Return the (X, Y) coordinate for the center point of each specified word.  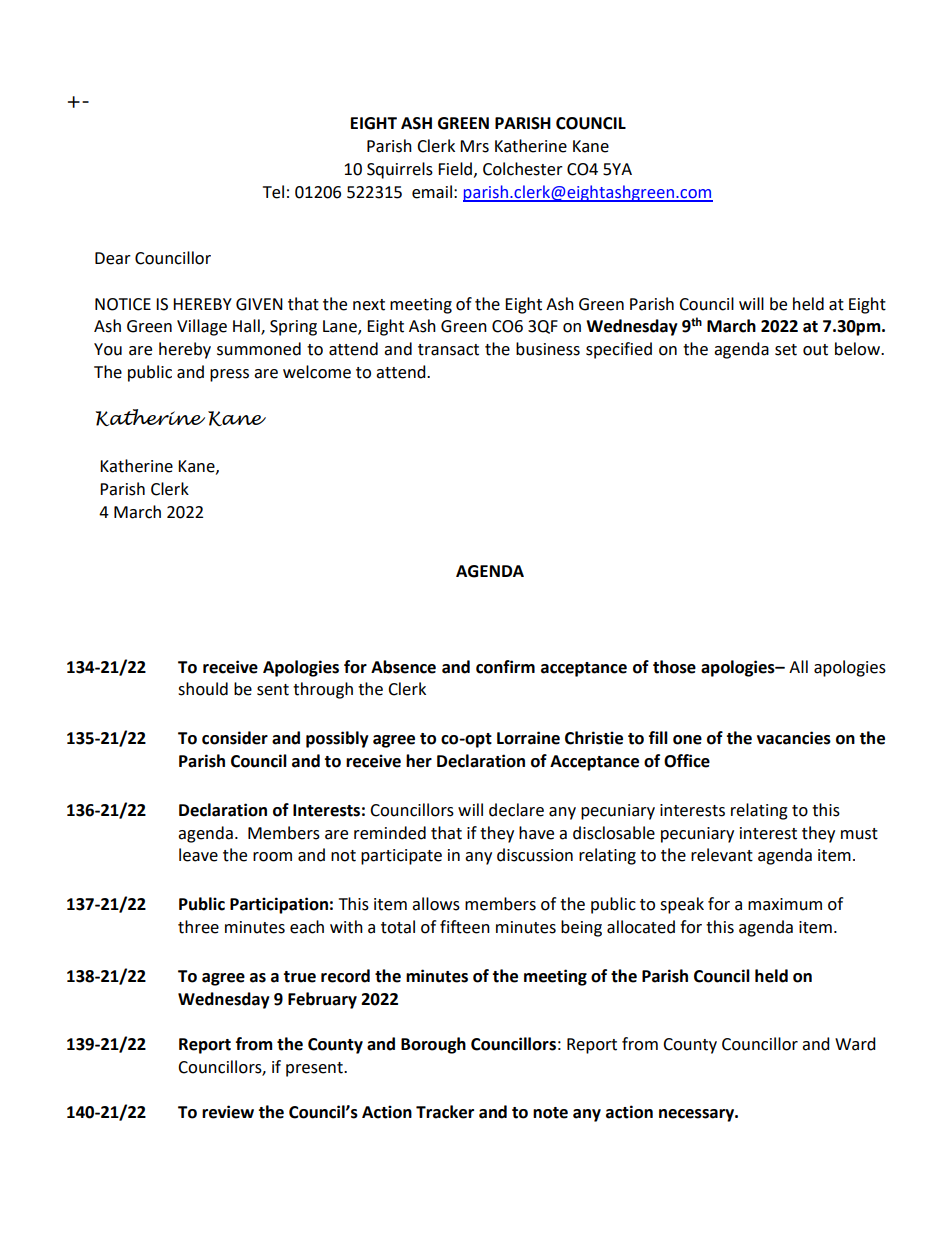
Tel (273, 192)
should (203, 689)
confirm (505, 667)
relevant (722, 855)
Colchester (523, 169)
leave (198, 855)
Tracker (445, 1112)
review (228, 1112)
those (674, 667)
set (786, 350)
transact (448, 350)
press (229, 375)
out (815, 350)
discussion (535, 855)
